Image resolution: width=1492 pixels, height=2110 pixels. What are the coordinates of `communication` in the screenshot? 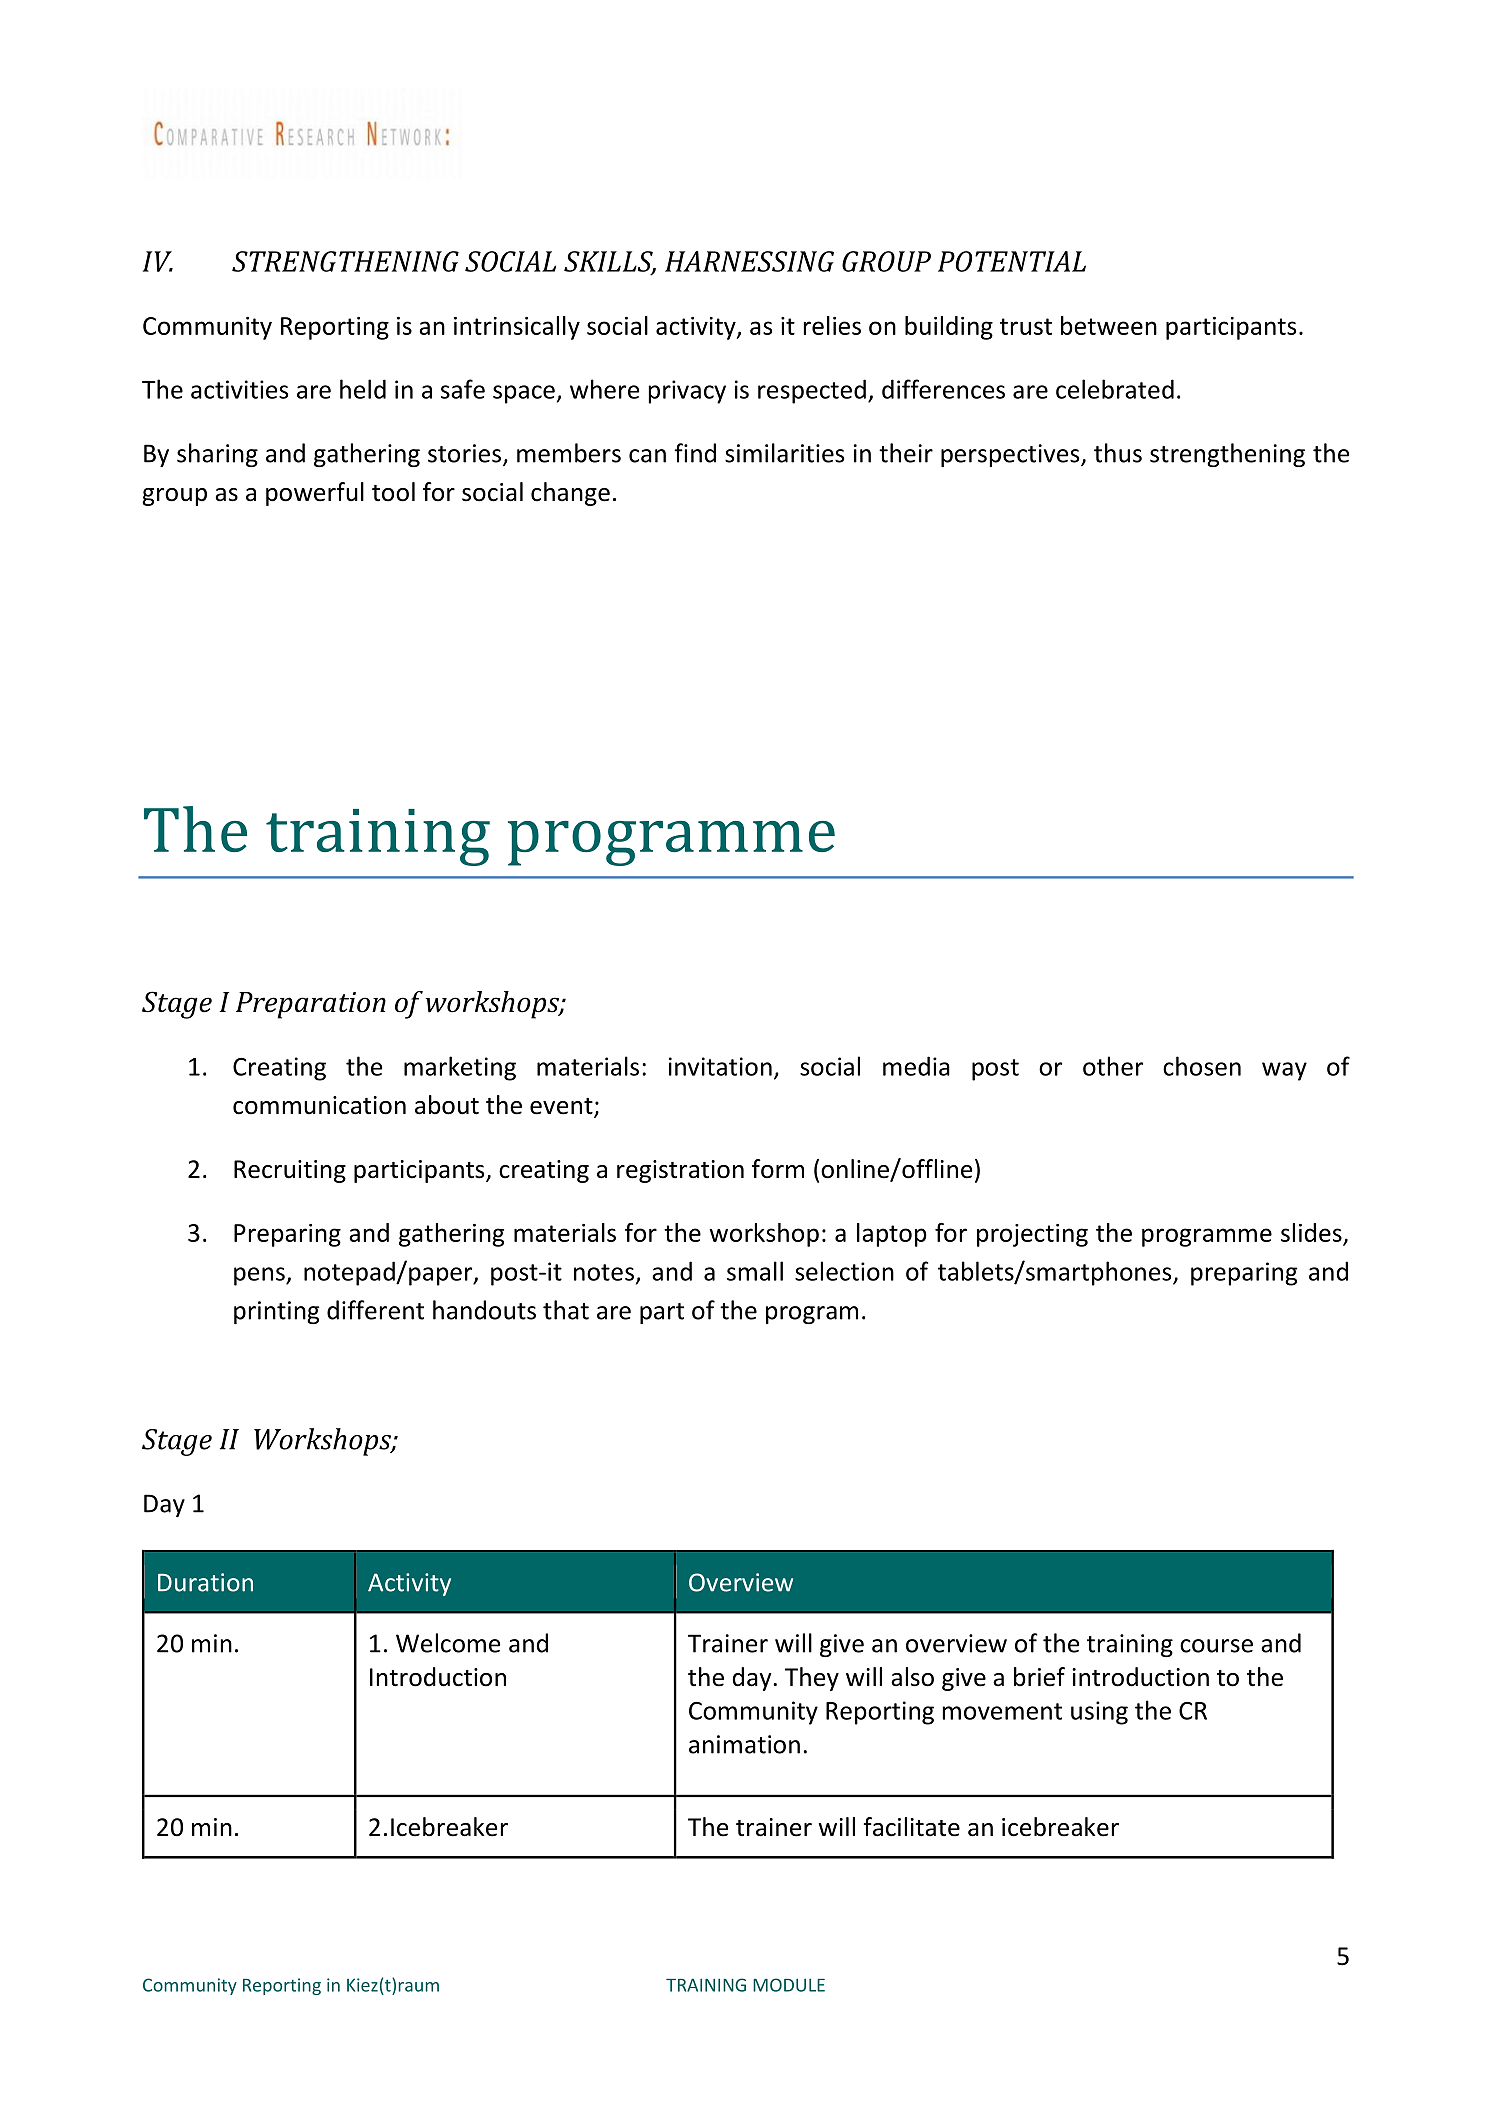 It's located at (319, 1105).
